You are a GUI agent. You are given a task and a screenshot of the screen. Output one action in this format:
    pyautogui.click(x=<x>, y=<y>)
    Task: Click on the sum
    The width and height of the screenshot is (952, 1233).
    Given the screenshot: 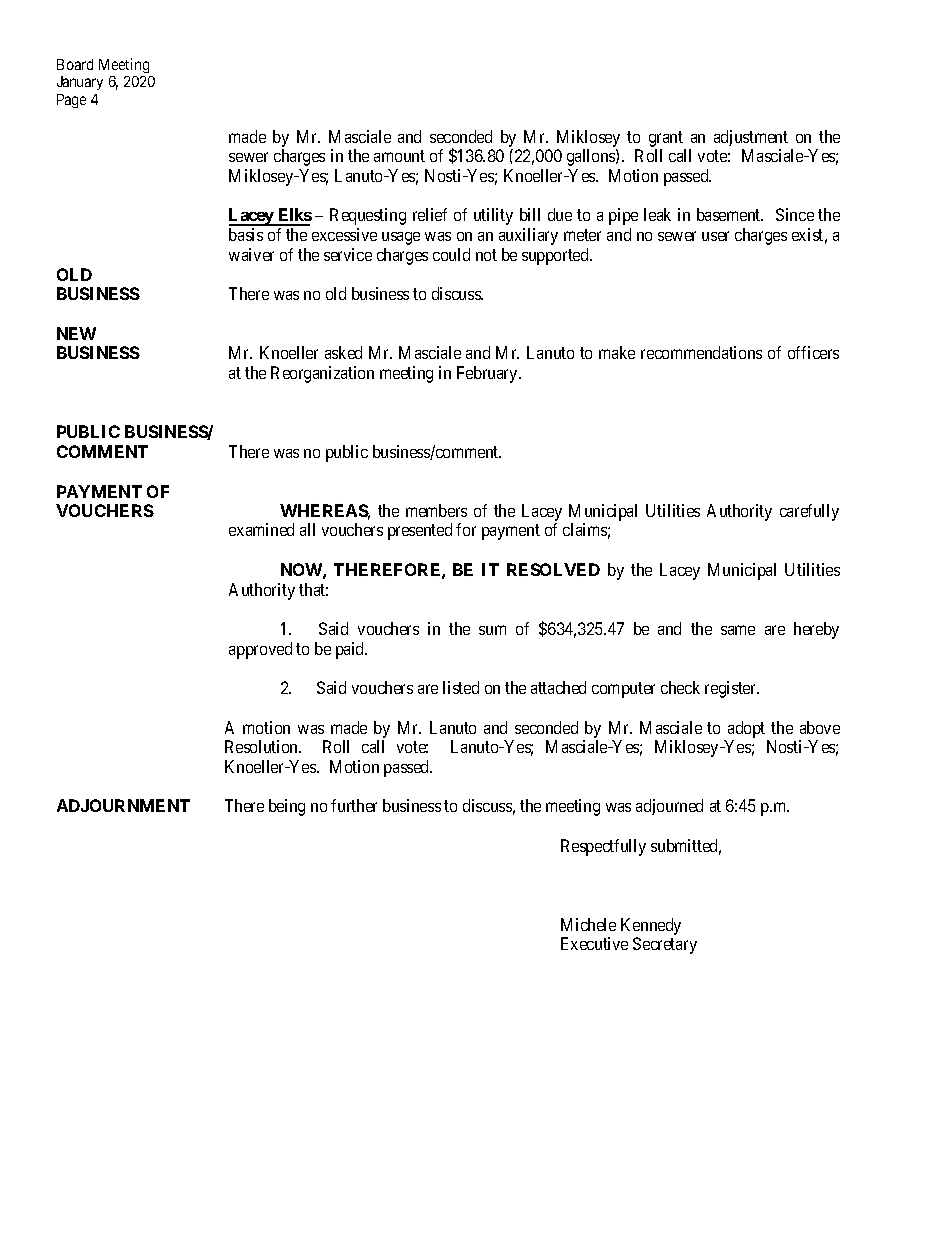 What is the action you would take?
    pyautogui.click(x=492, y=630)
